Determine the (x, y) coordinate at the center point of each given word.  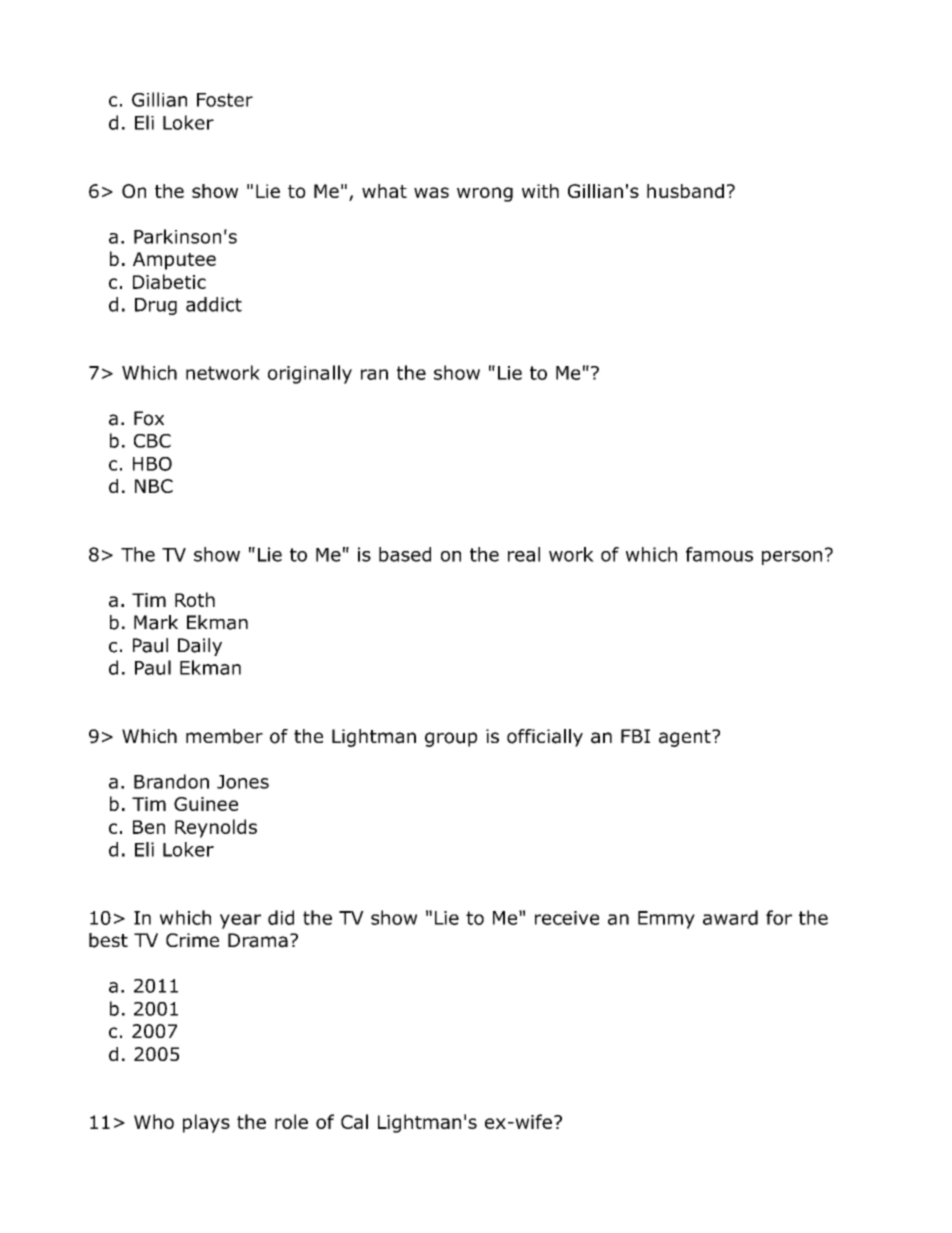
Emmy (666, 920)
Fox (149, 418)
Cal (354, 1121)
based (405, 554)
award (730, 917)
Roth (195, 599)
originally (310, 374)
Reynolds (216, 828)
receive (567, 918)
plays (206, 1123)
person (792, 558)
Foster (225, 100)
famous (719, 554)
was (431, 192)
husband (685, 191)
